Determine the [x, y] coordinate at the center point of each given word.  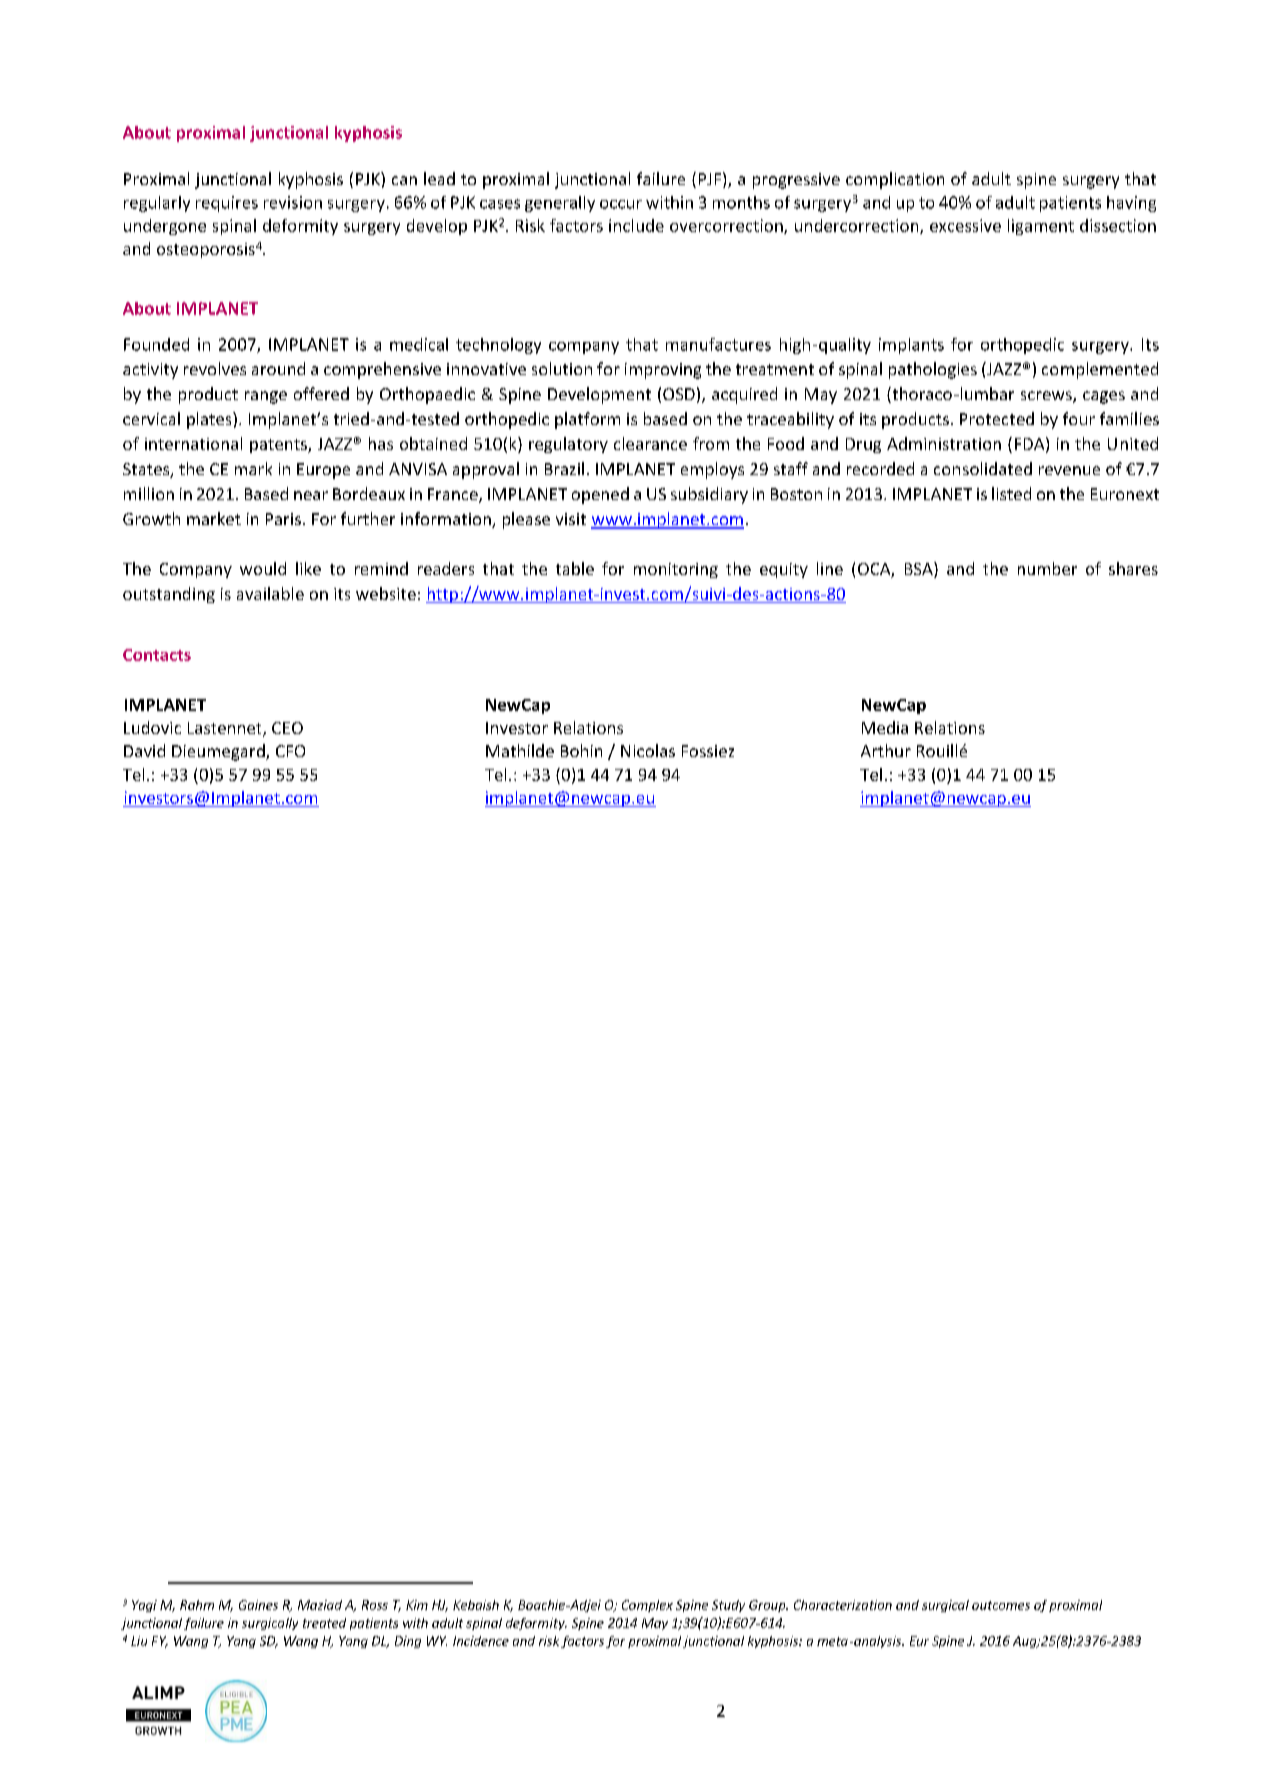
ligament [1041, 227]
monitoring [676, 570]
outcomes [1001, 1605]
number [1047, 568]
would [263, 568]
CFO [290, 751]
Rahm [197, 1605]
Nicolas [648, 750]
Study [728, 1606]
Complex [647, 1606]
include [636, 225]
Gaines [258, 1605]
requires [227, 204]
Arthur [886, 750]
